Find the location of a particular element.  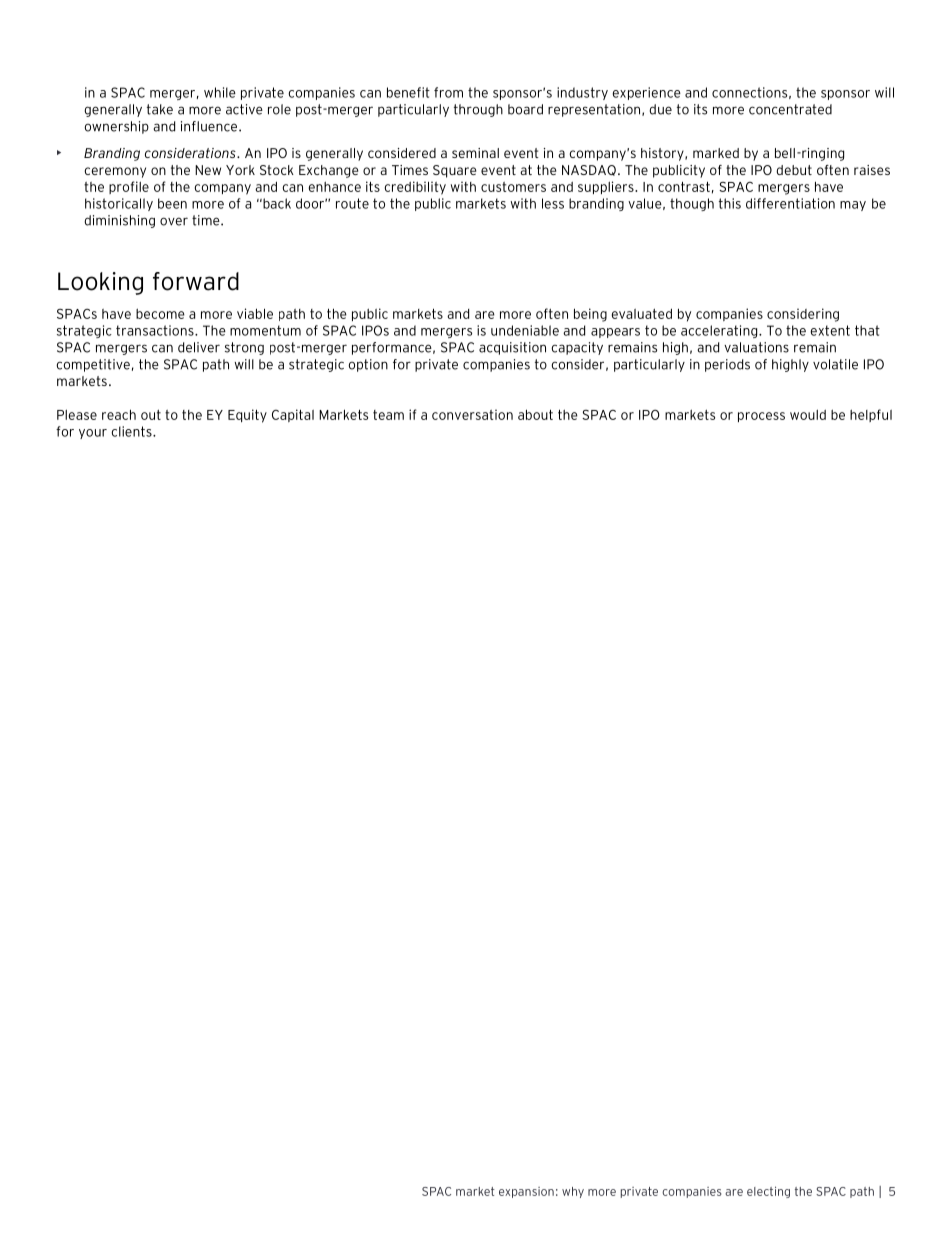

expansion is located at coordinates (526, 1192).
